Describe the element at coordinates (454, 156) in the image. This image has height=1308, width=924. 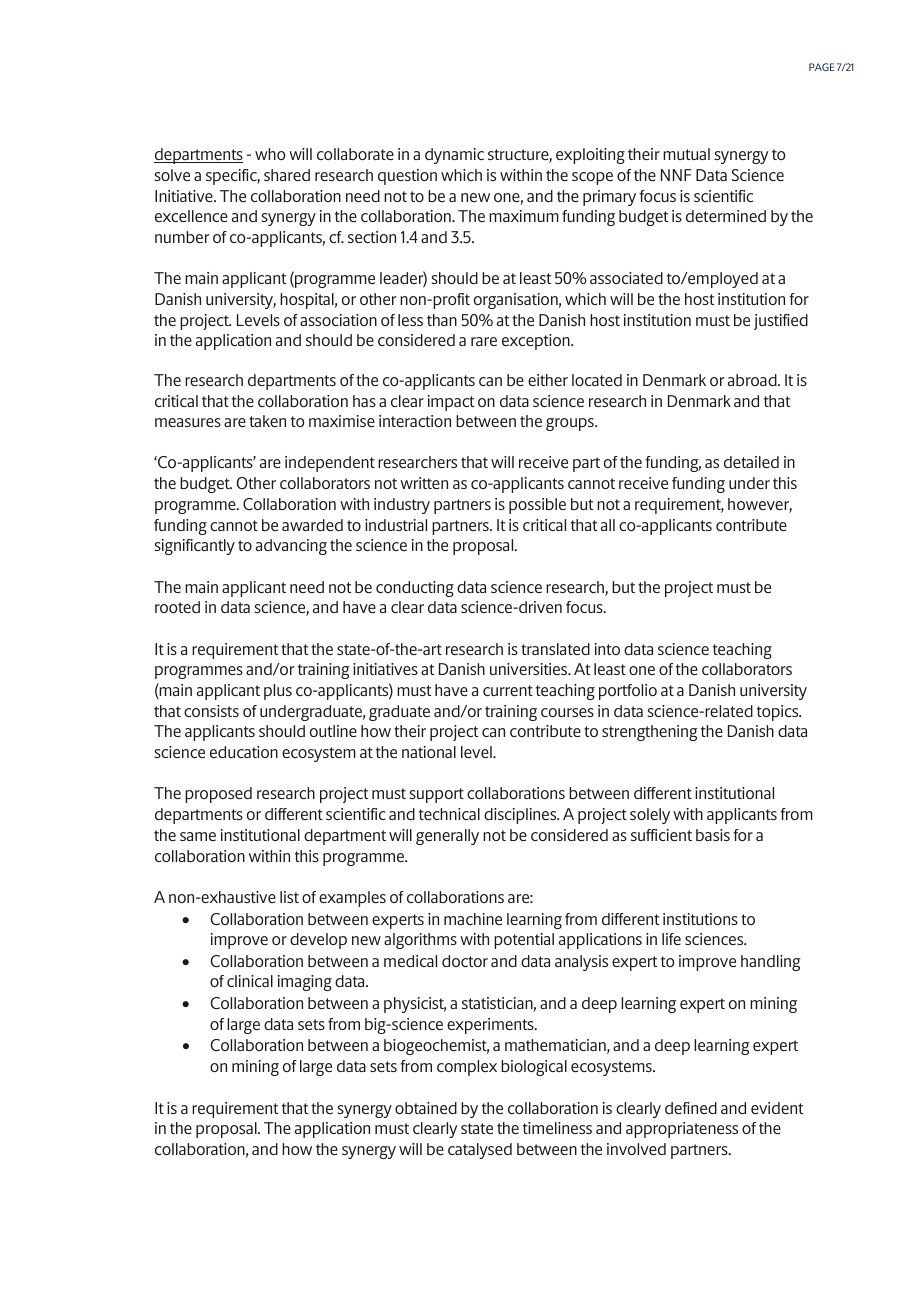
I see `dynamic` at that location.
